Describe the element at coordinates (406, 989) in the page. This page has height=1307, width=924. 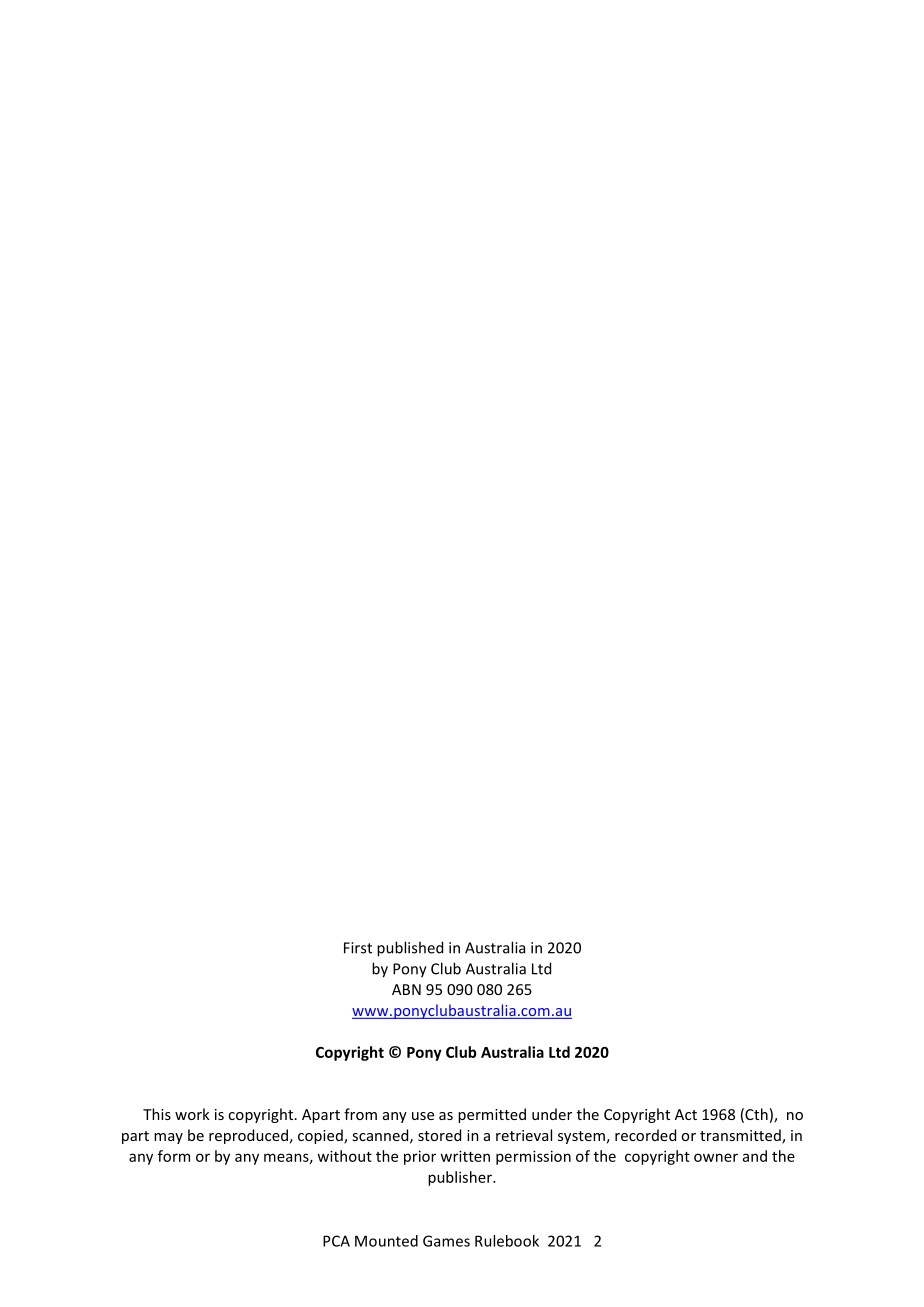
I see `ABN` at that location.
